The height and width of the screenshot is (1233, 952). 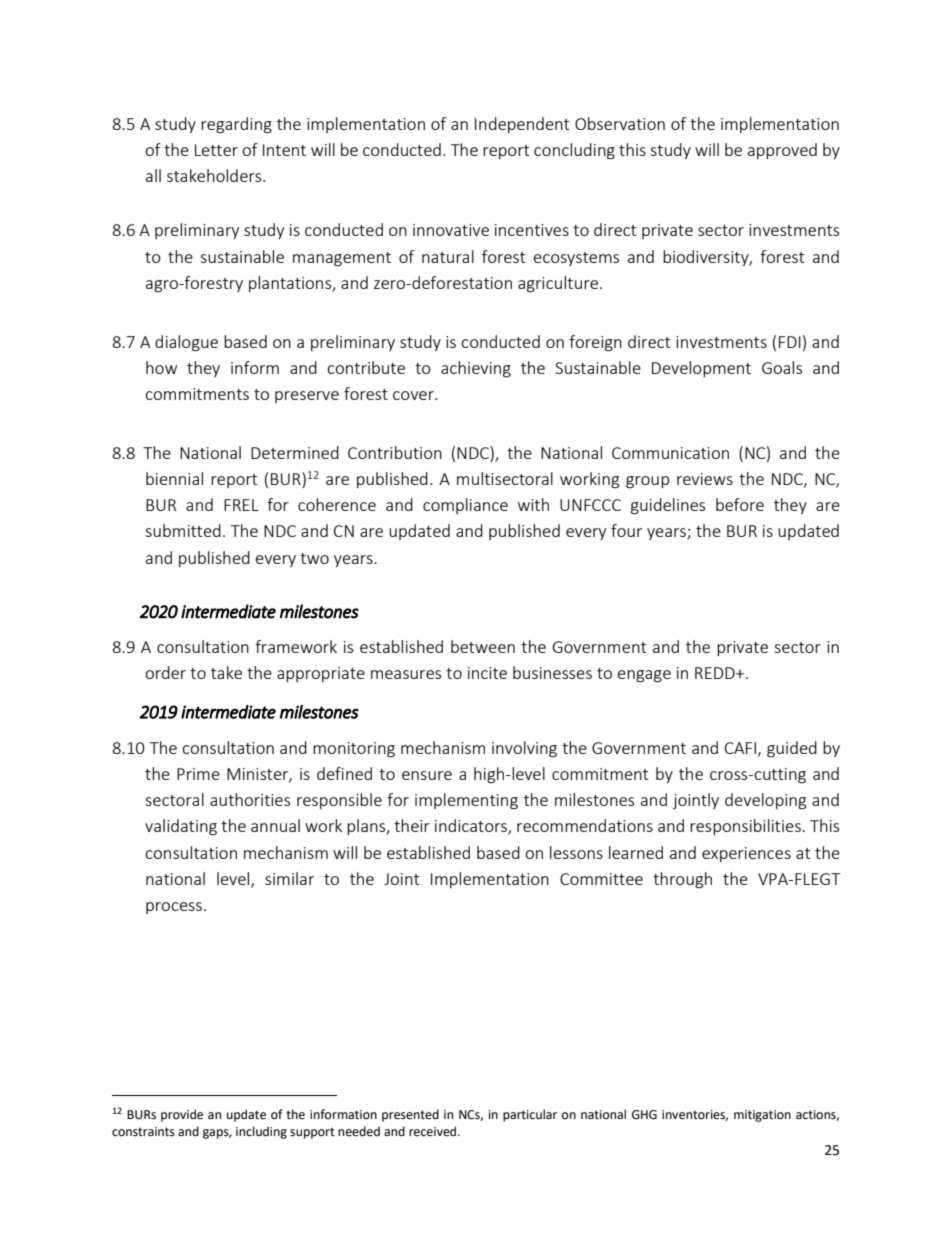 I want to click on mitigation, so click(x=762, y=1116).
